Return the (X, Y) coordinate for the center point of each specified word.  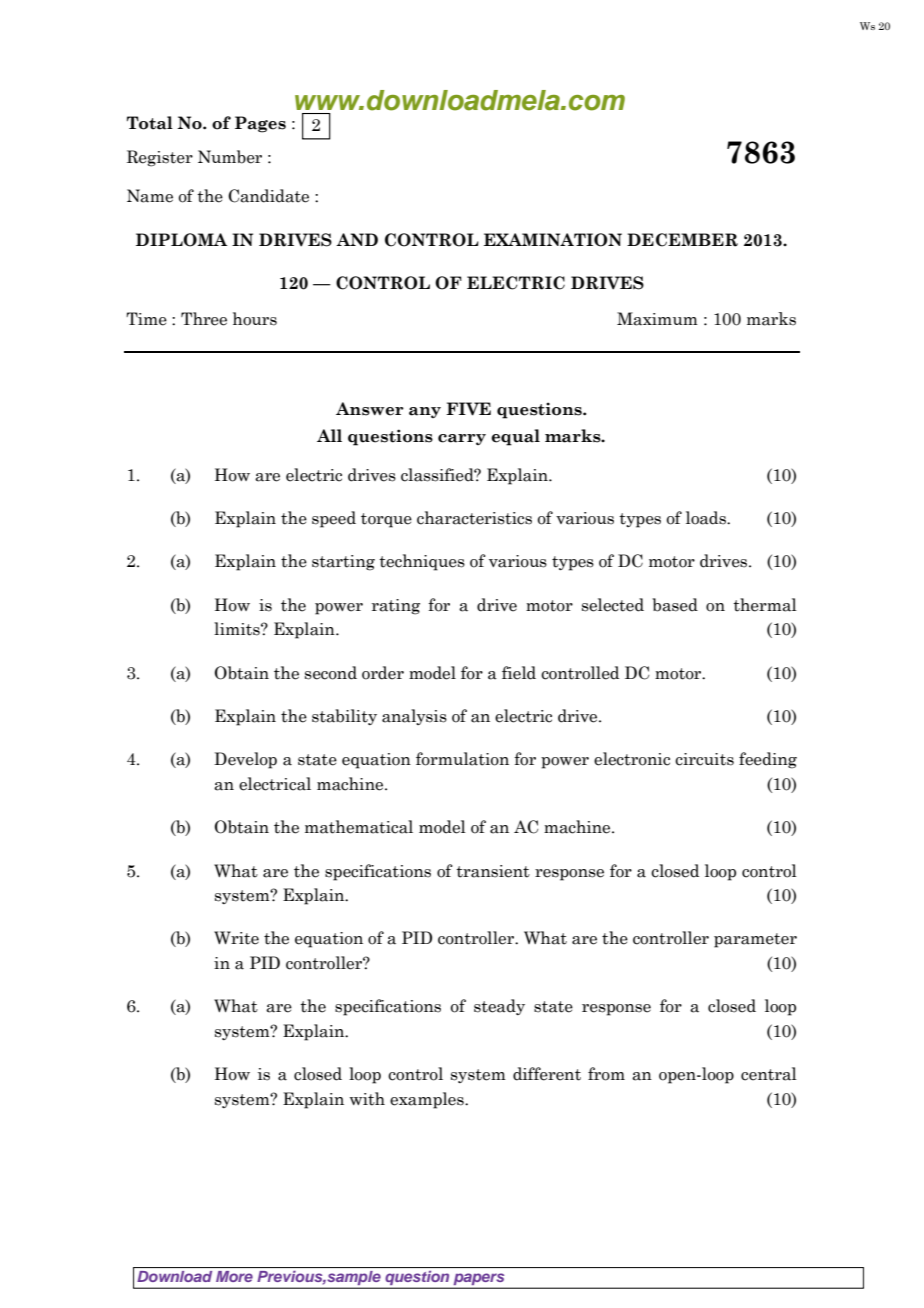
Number (230, 157)
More (234, 1276)
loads (707, 518)
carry (462, 439)
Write (236, 938)
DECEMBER (682, 240)
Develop (245, 760)
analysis (414, 717)
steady (499, 1007)
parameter (755, 940)
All (329, 435)
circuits (704, 759)
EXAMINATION (553, 240)
